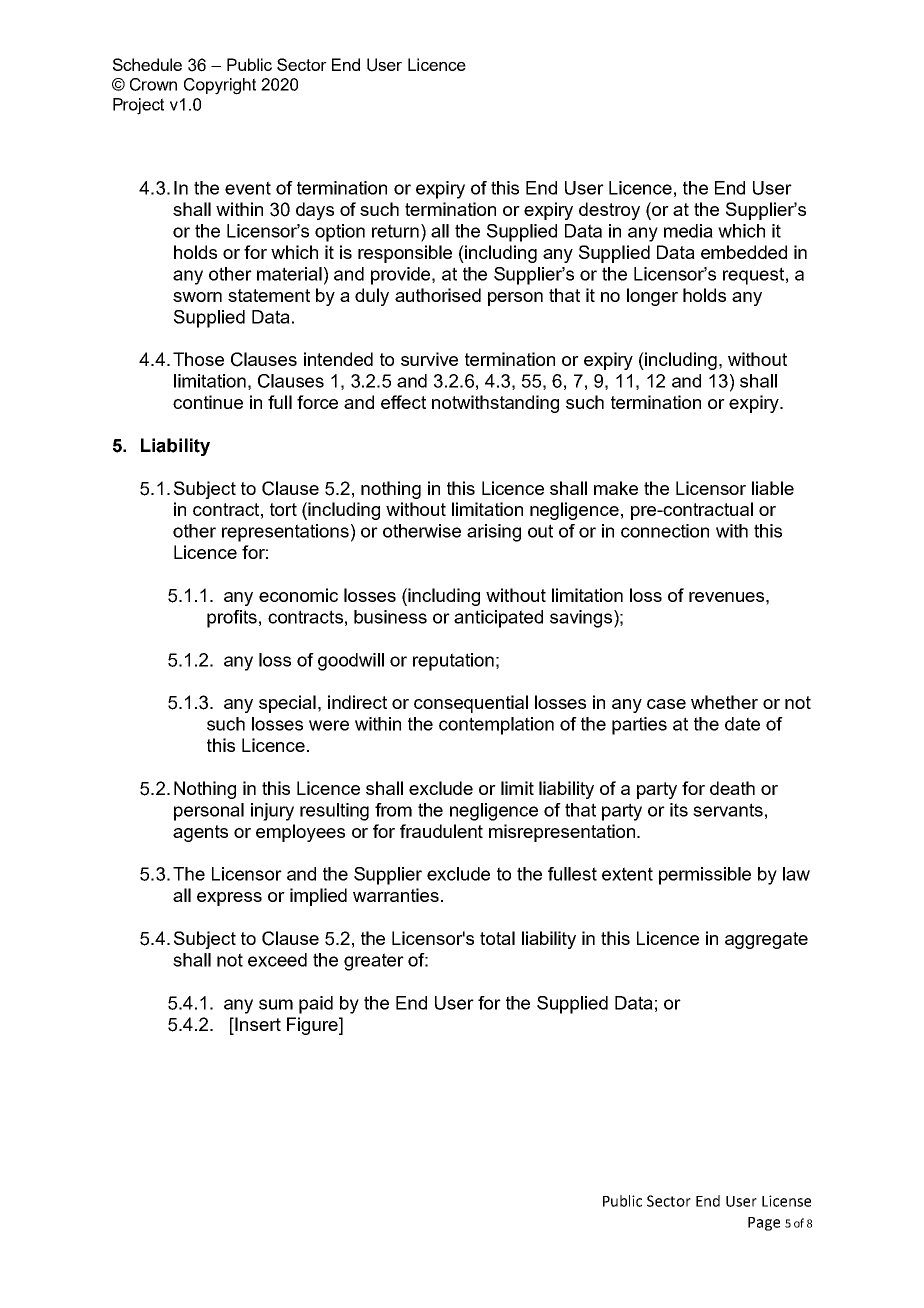  What do you see at coordinates (220, 86) in the screenshot?
I see `Copyright` at bounding box center [220, 86].
